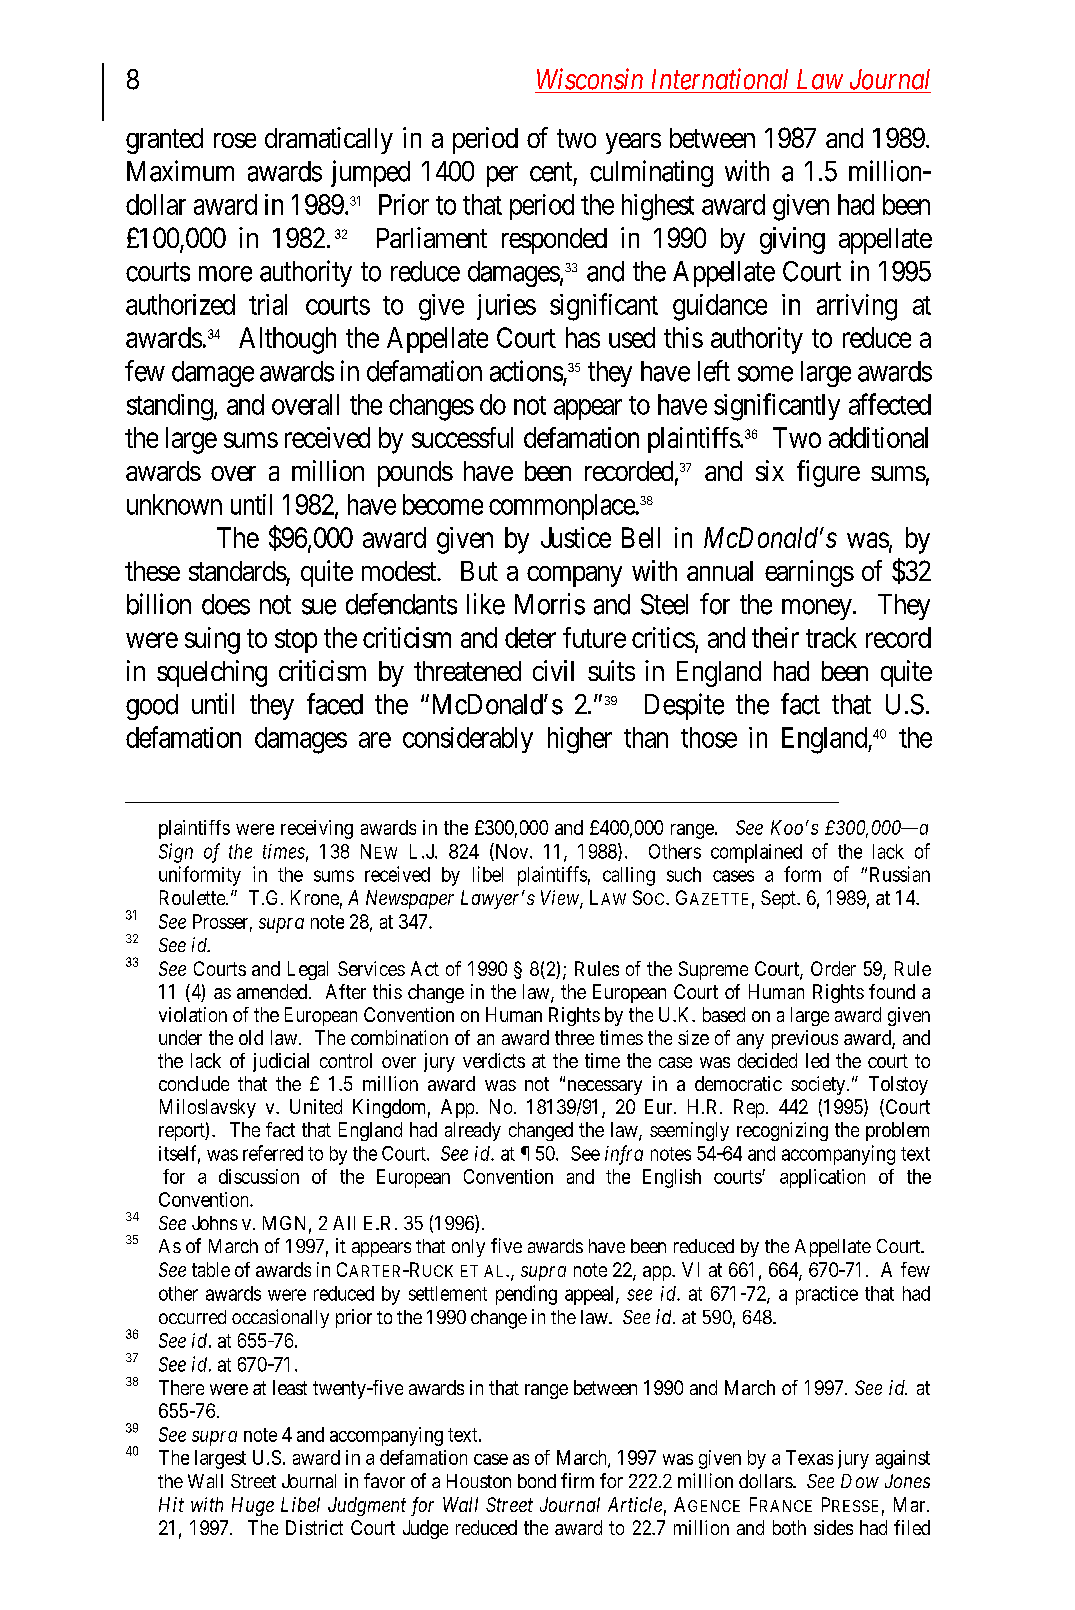 This document has width=1075, height=1610. Describe the element at coordinates (317, 829) in the document. I see `receiving` at that location.
